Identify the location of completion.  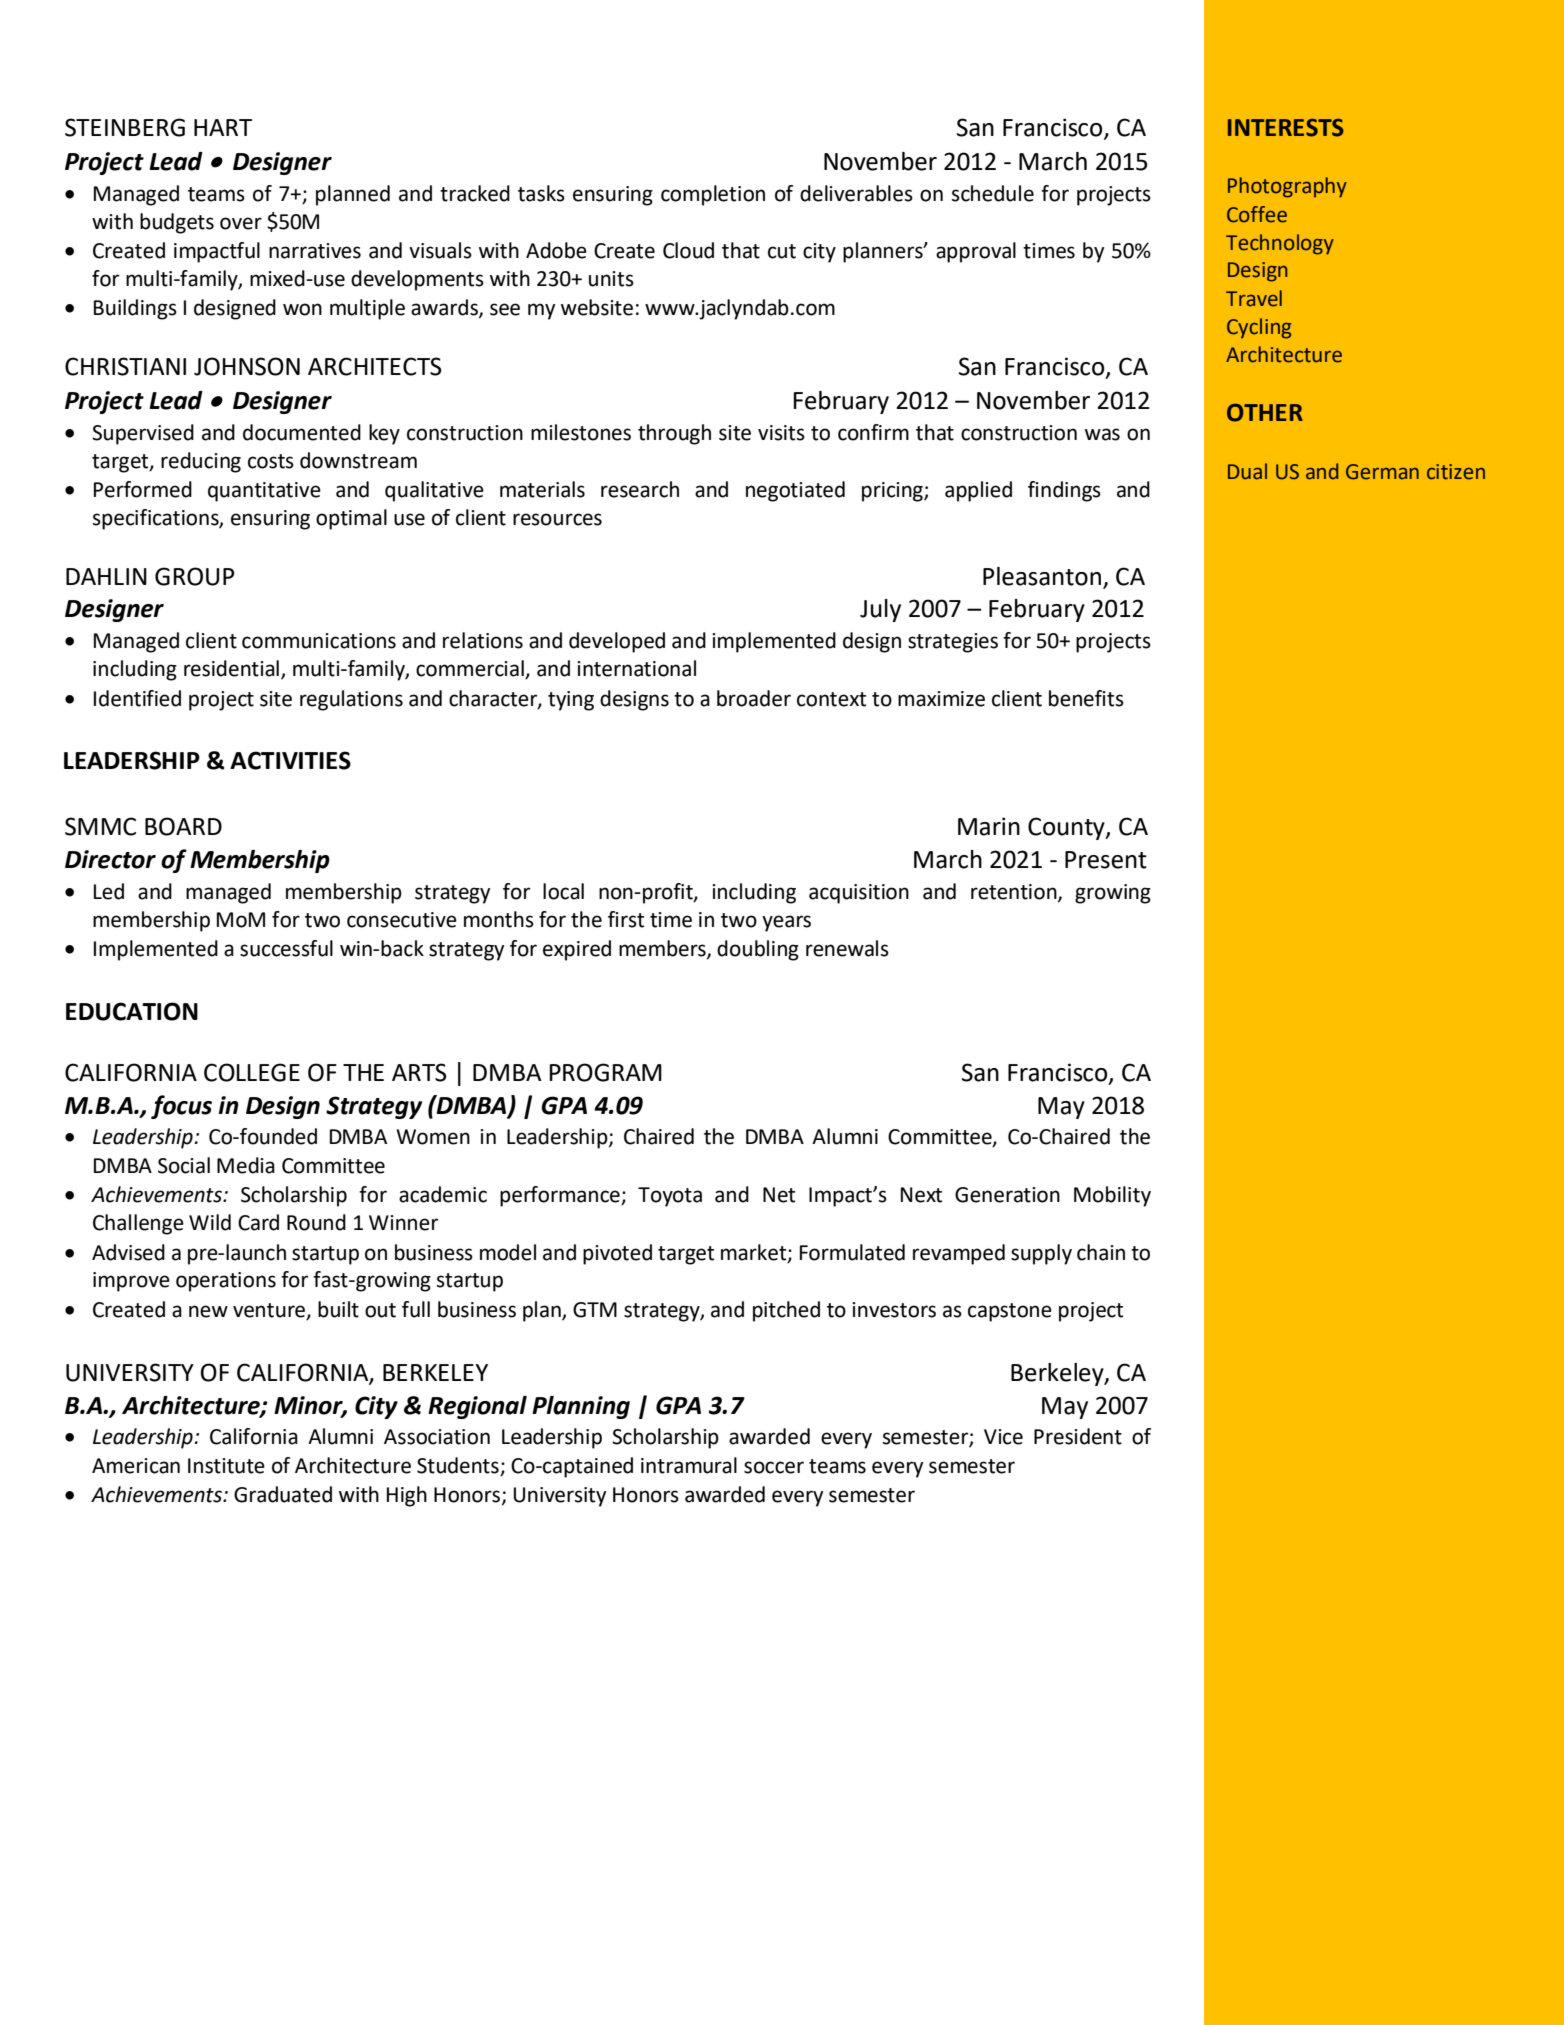
(713, 195).
